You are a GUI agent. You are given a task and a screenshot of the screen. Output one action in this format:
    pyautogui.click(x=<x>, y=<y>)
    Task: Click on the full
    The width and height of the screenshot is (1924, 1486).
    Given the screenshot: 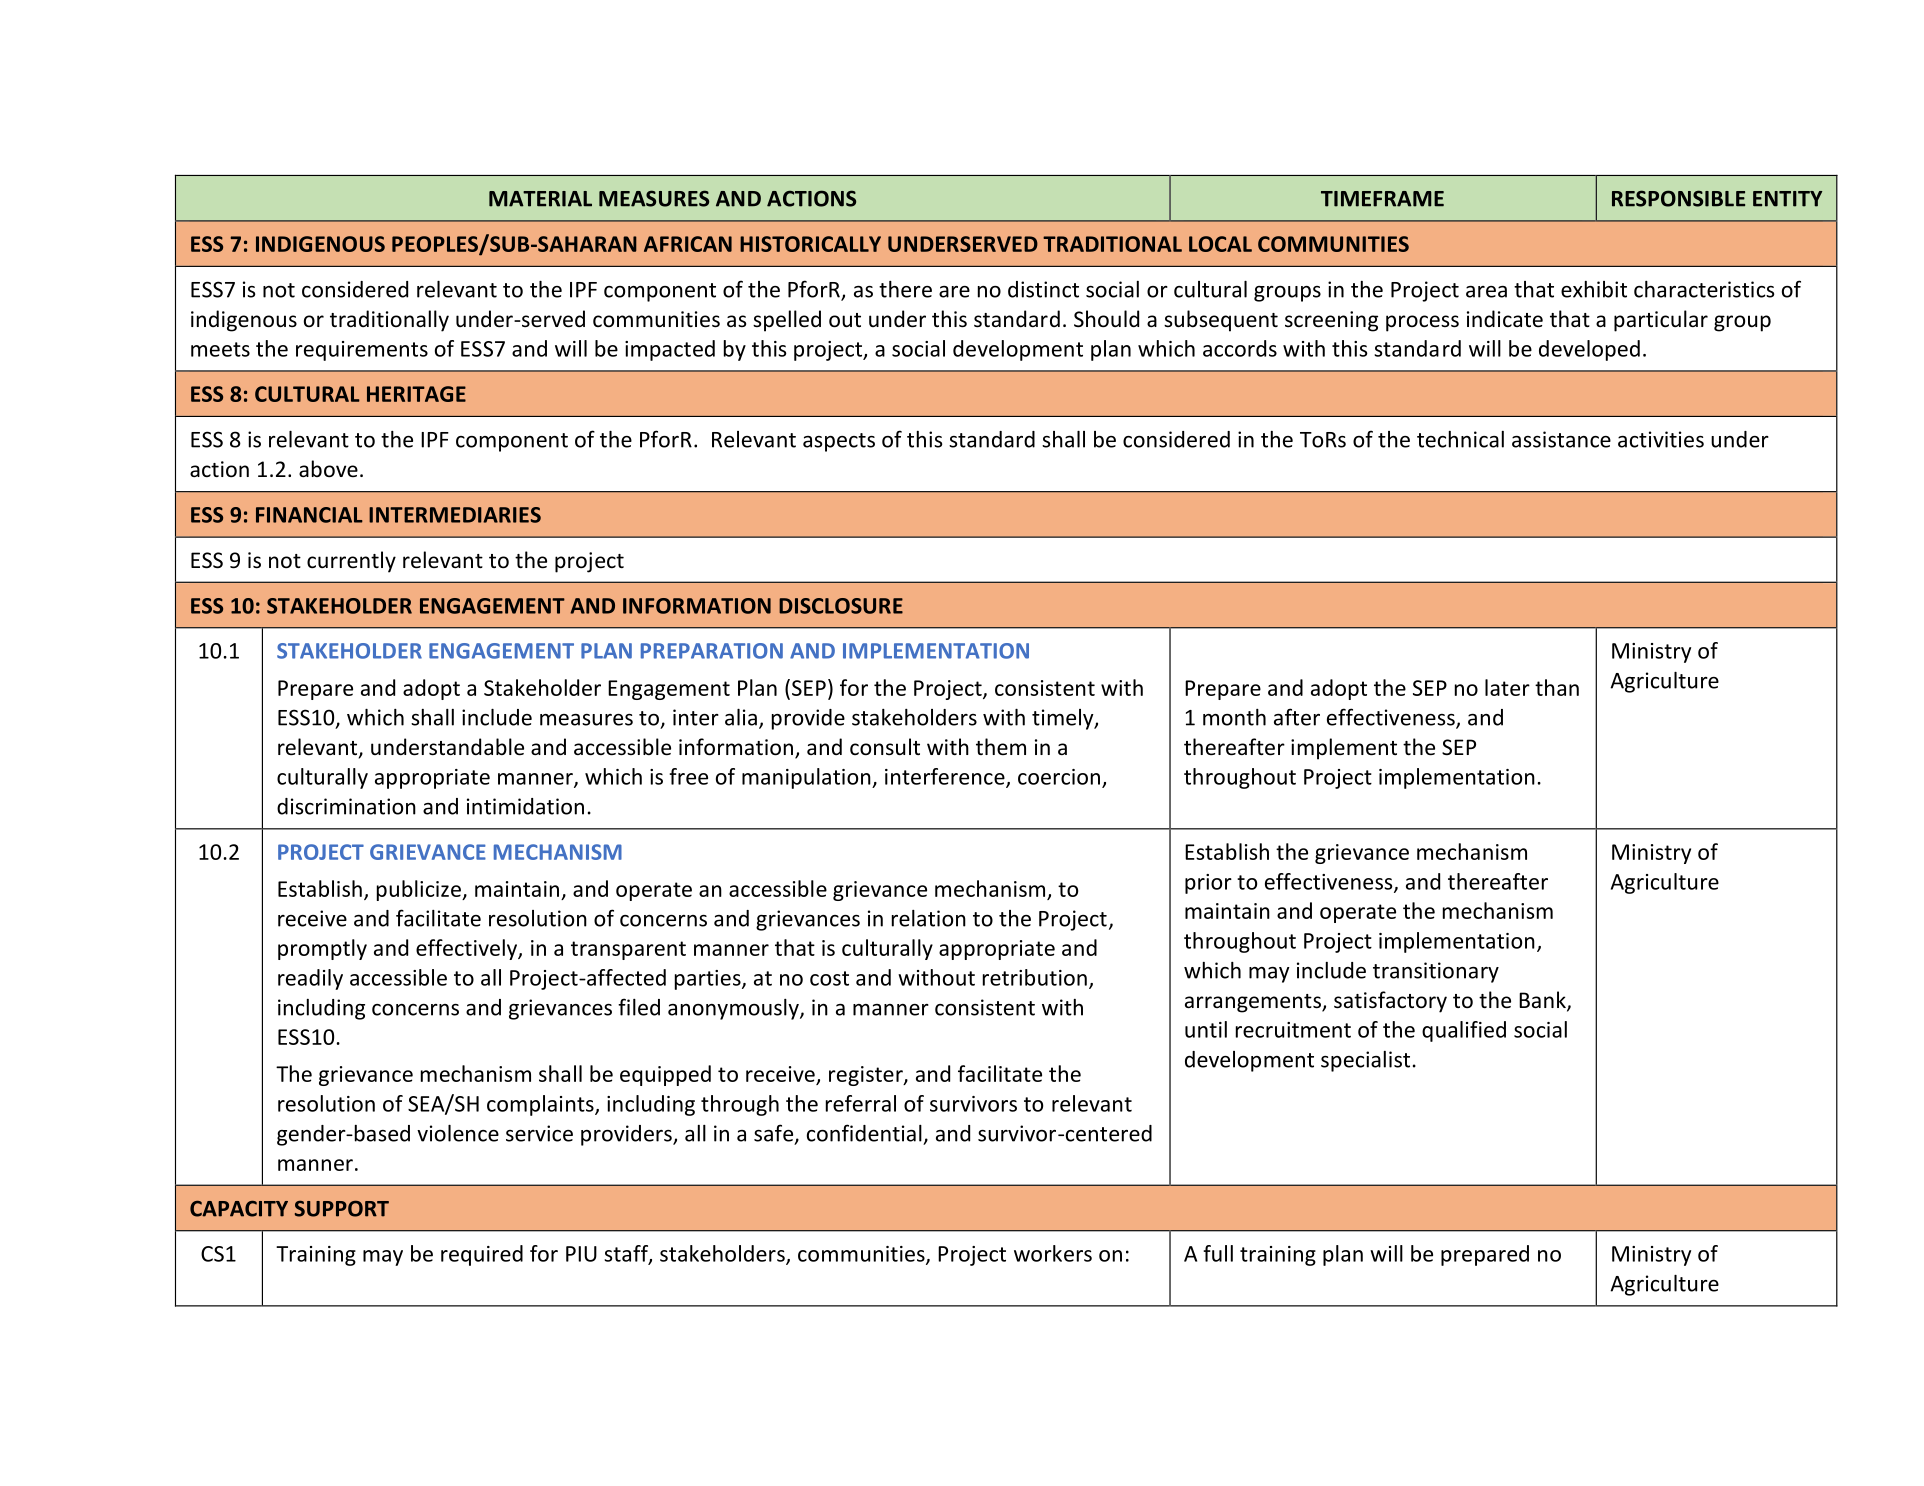 What is the action you would take?
    pyautogui.click(x=1218, y=1253)
